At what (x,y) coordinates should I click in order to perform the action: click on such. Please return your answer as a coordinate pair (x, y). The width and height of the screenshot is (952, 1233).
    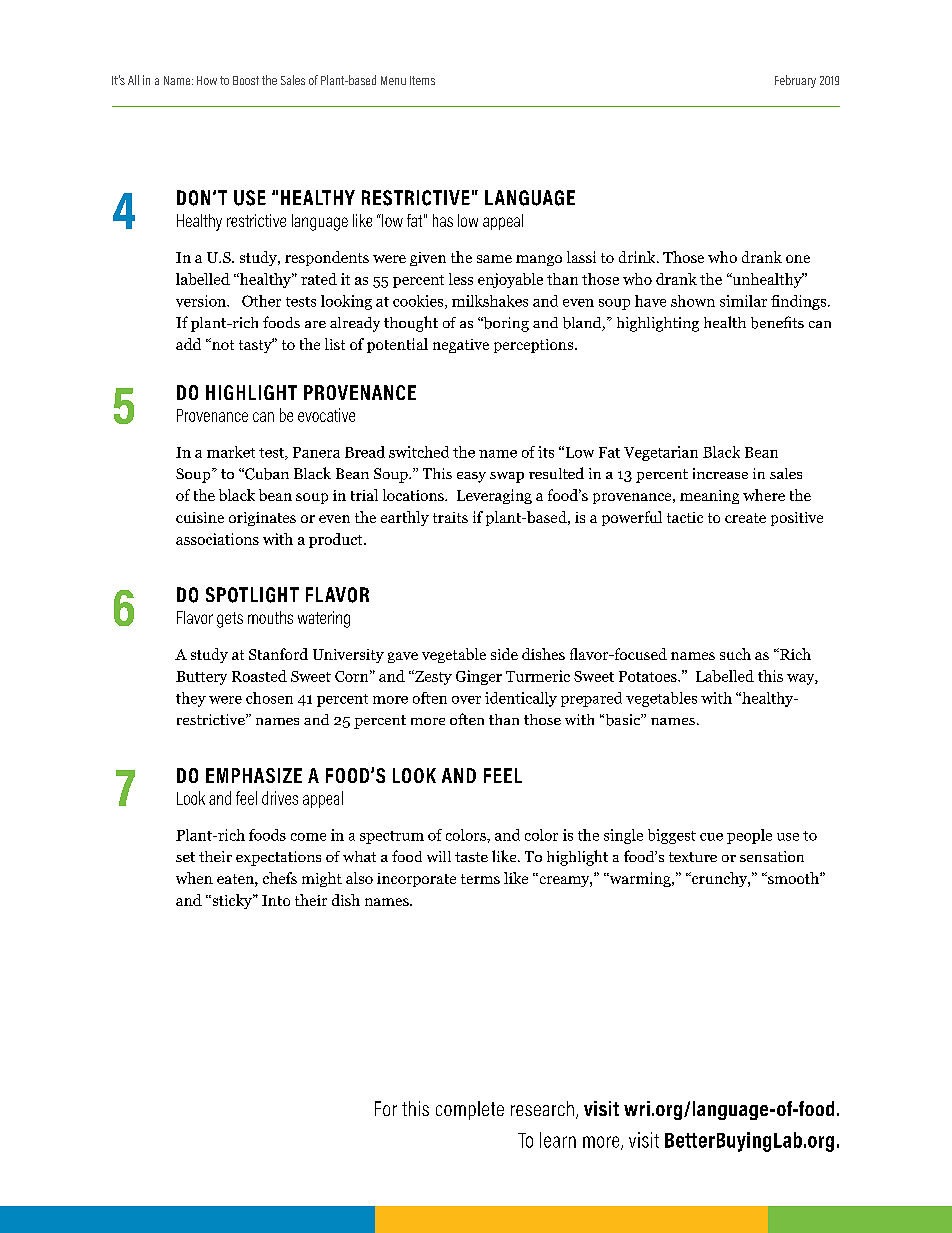
    Looking at the image, I should click on (735, 654).
